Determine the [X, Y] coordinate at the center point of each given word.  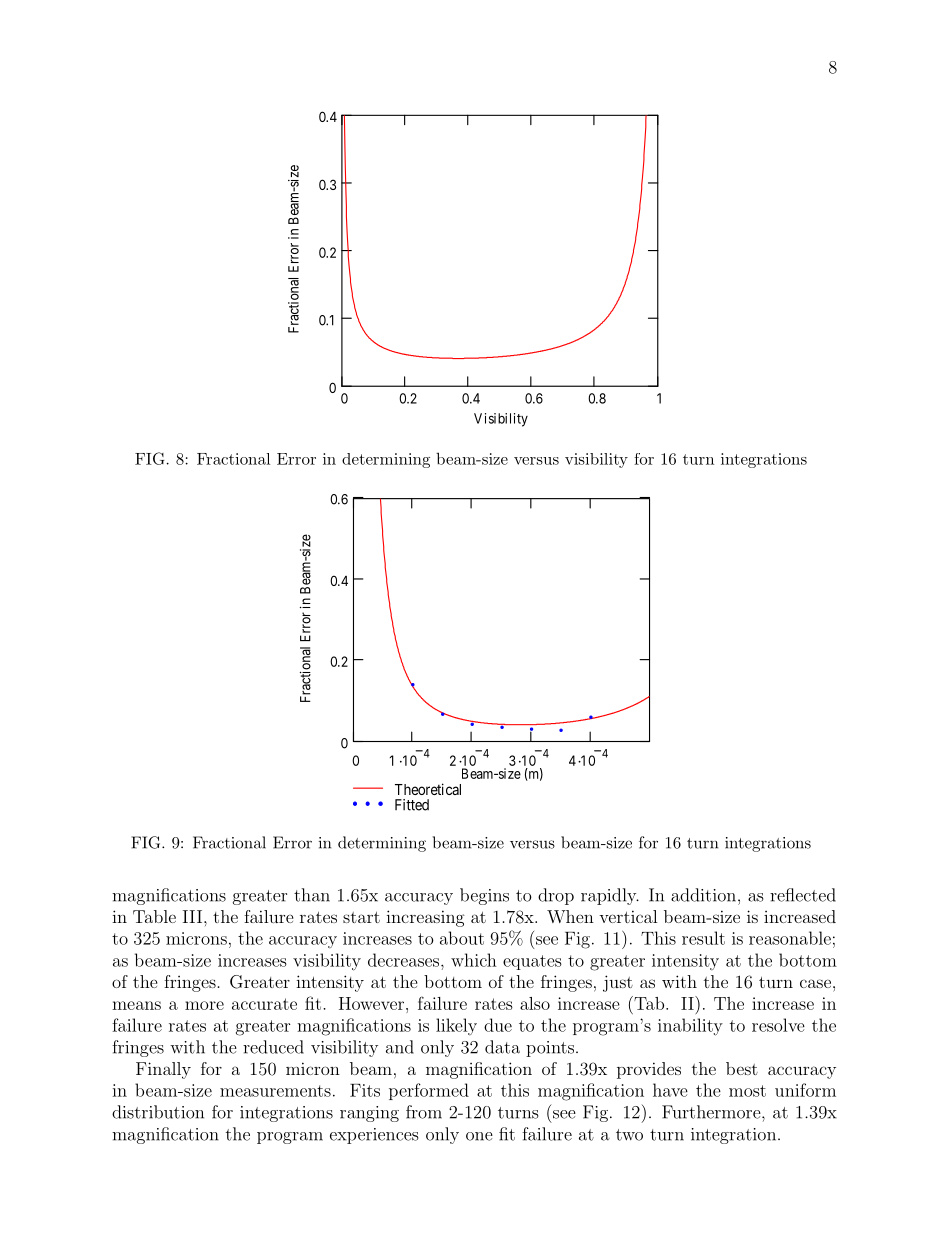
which [474, 960]
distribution [158, 1112]
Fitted [412, 805]
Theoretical [428, 789]
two [629, 1135]
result [703, 938]
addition [705, 895]
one [479, 1136]
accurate [264, 1004]
